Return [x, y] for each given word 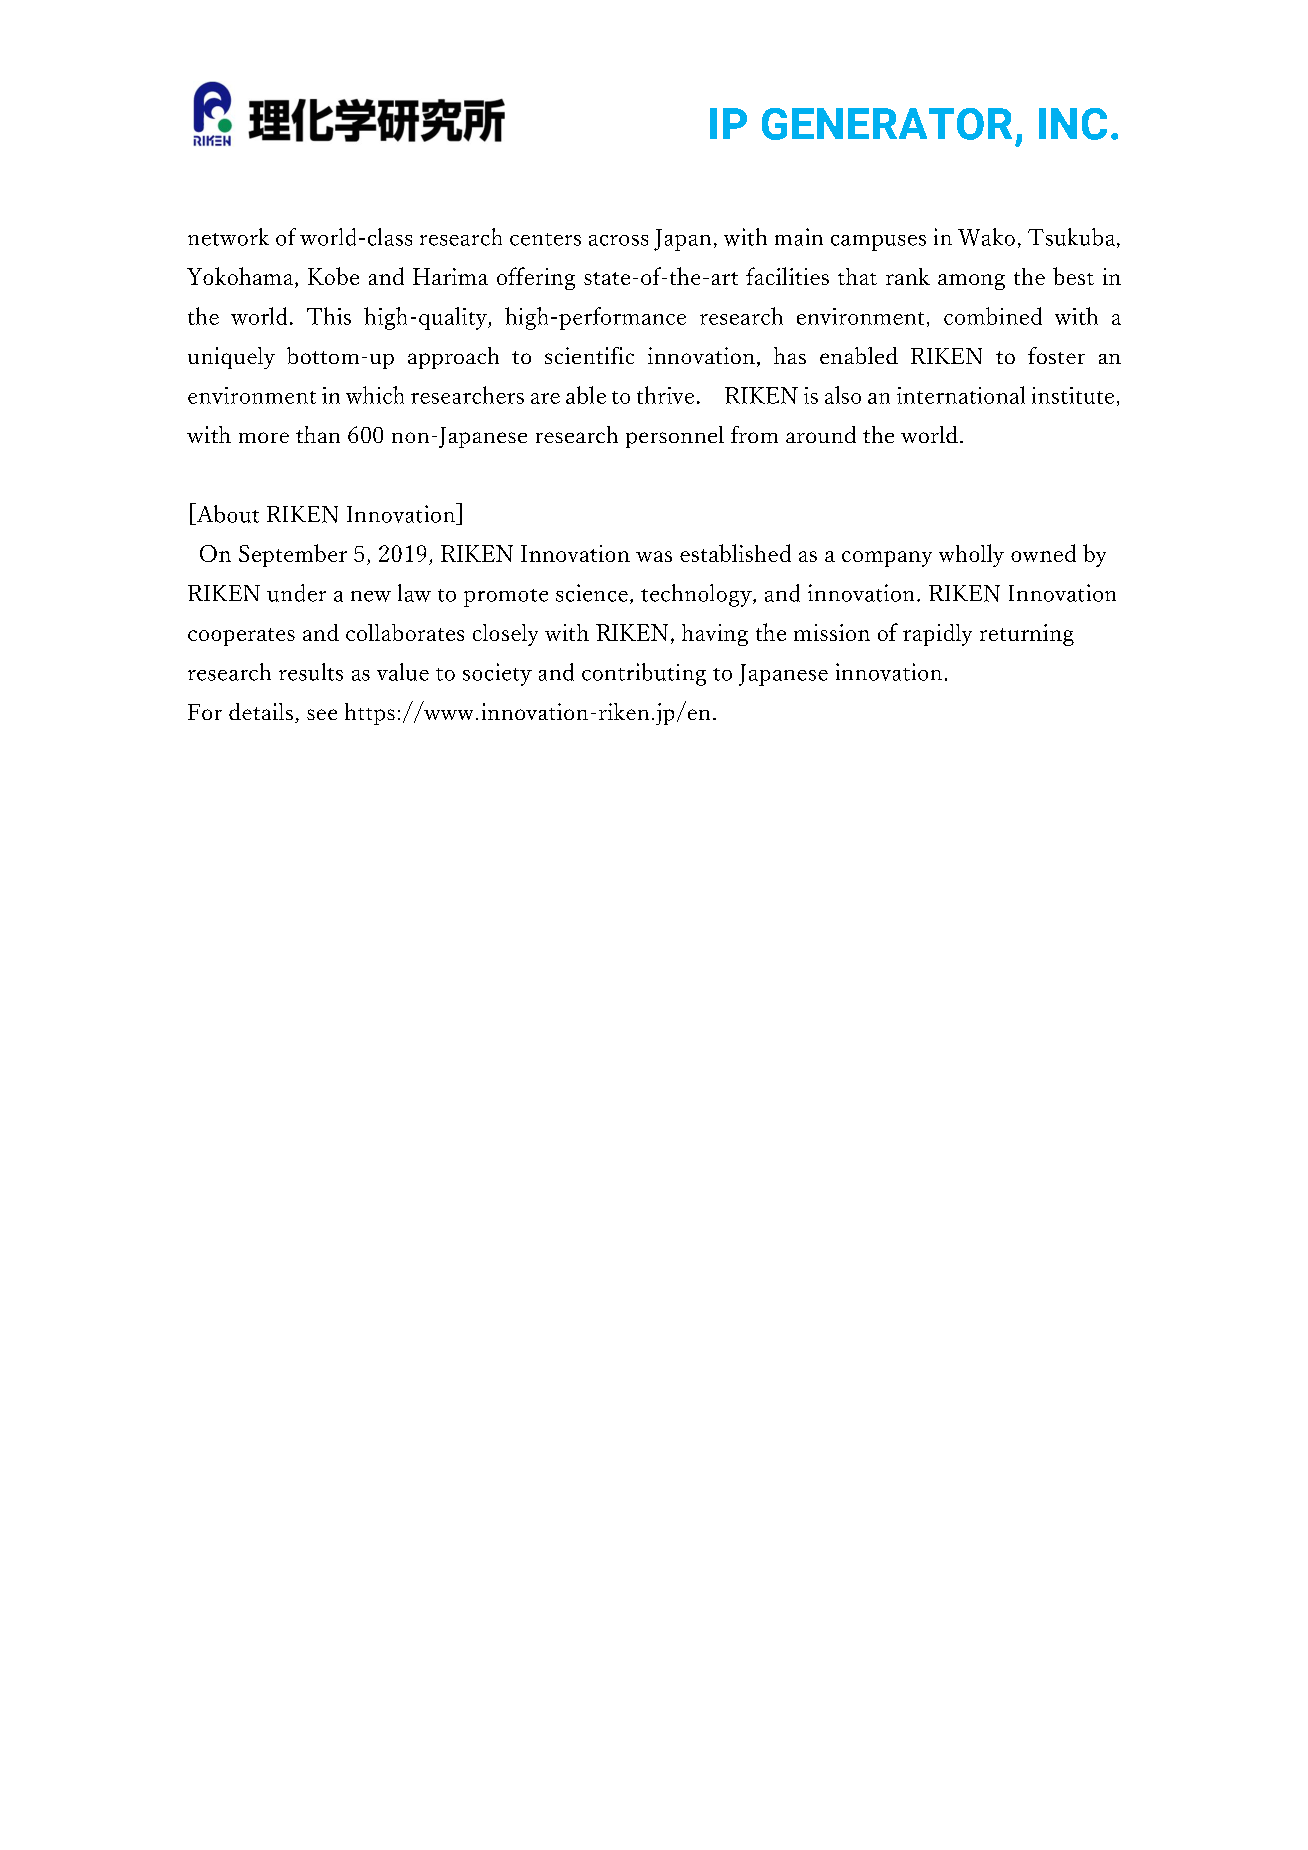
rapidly [937, 635]
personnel [675, 437]
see [322, 714]
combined [993, 316]
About [226, 514]
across [618, 240]
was [654, 556]
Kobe [333, 276]
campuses [878, 243]
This [329, 316]
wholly [971, 555]
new [371, 596]
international [961, 395]
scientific [589, 355]
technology [697, 595]
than [318, 434]
